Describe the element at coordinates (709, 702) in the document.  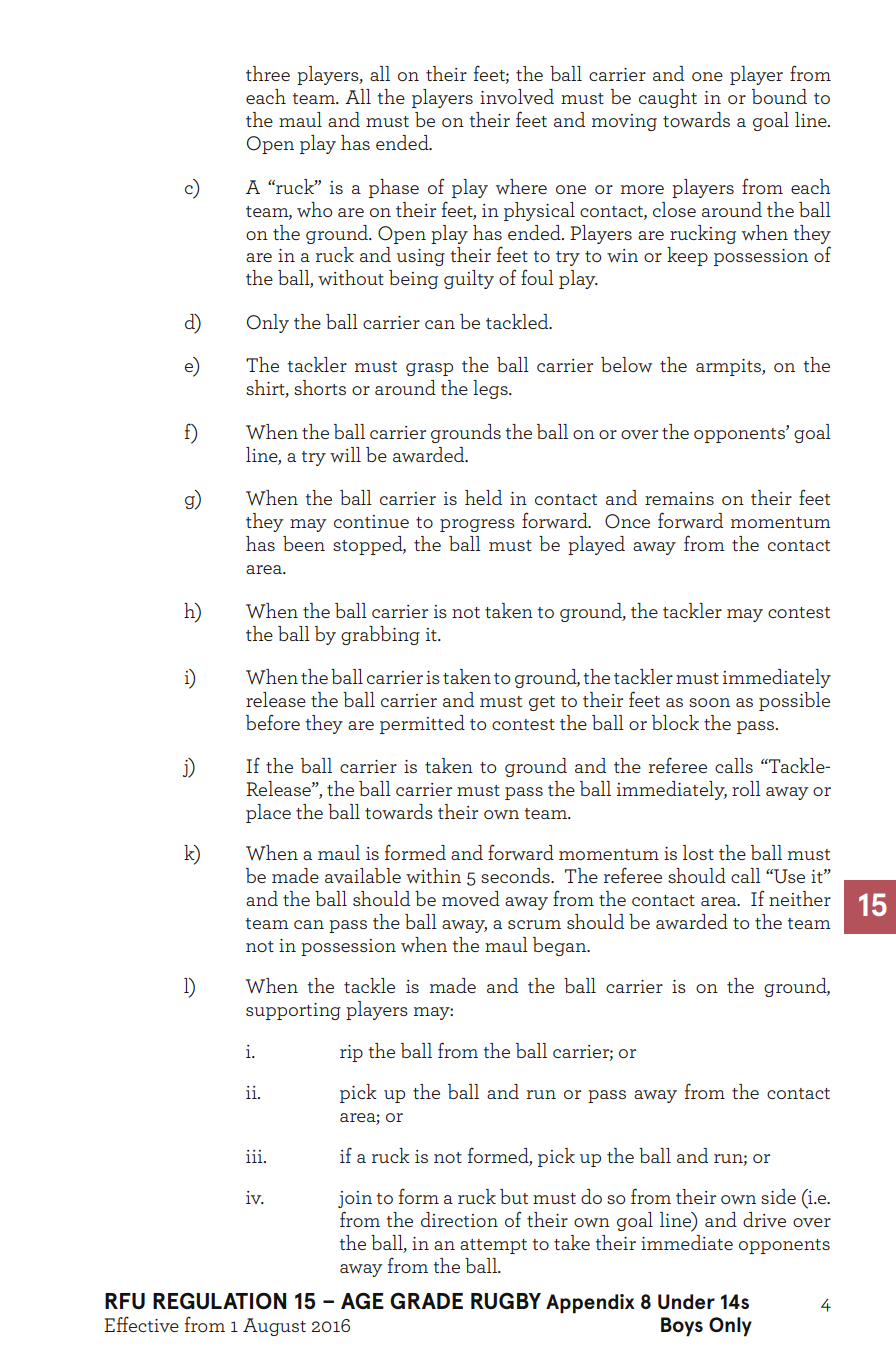
I see `soon` at that location.
